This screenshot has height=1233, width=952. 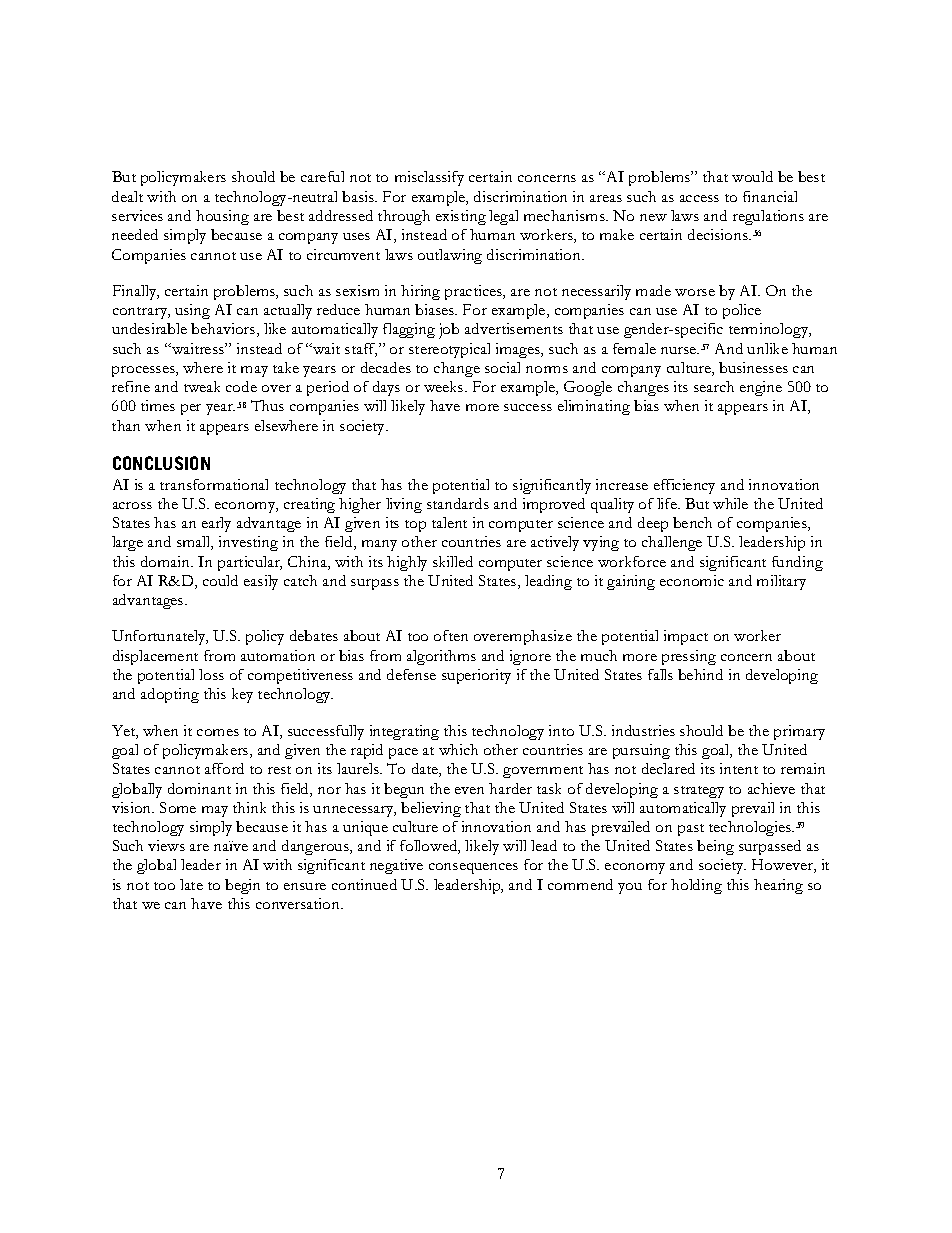 What do you see at coordinates (689, 657) in the screenshot?
I see `pressing` at bounding box center [689, 657].
